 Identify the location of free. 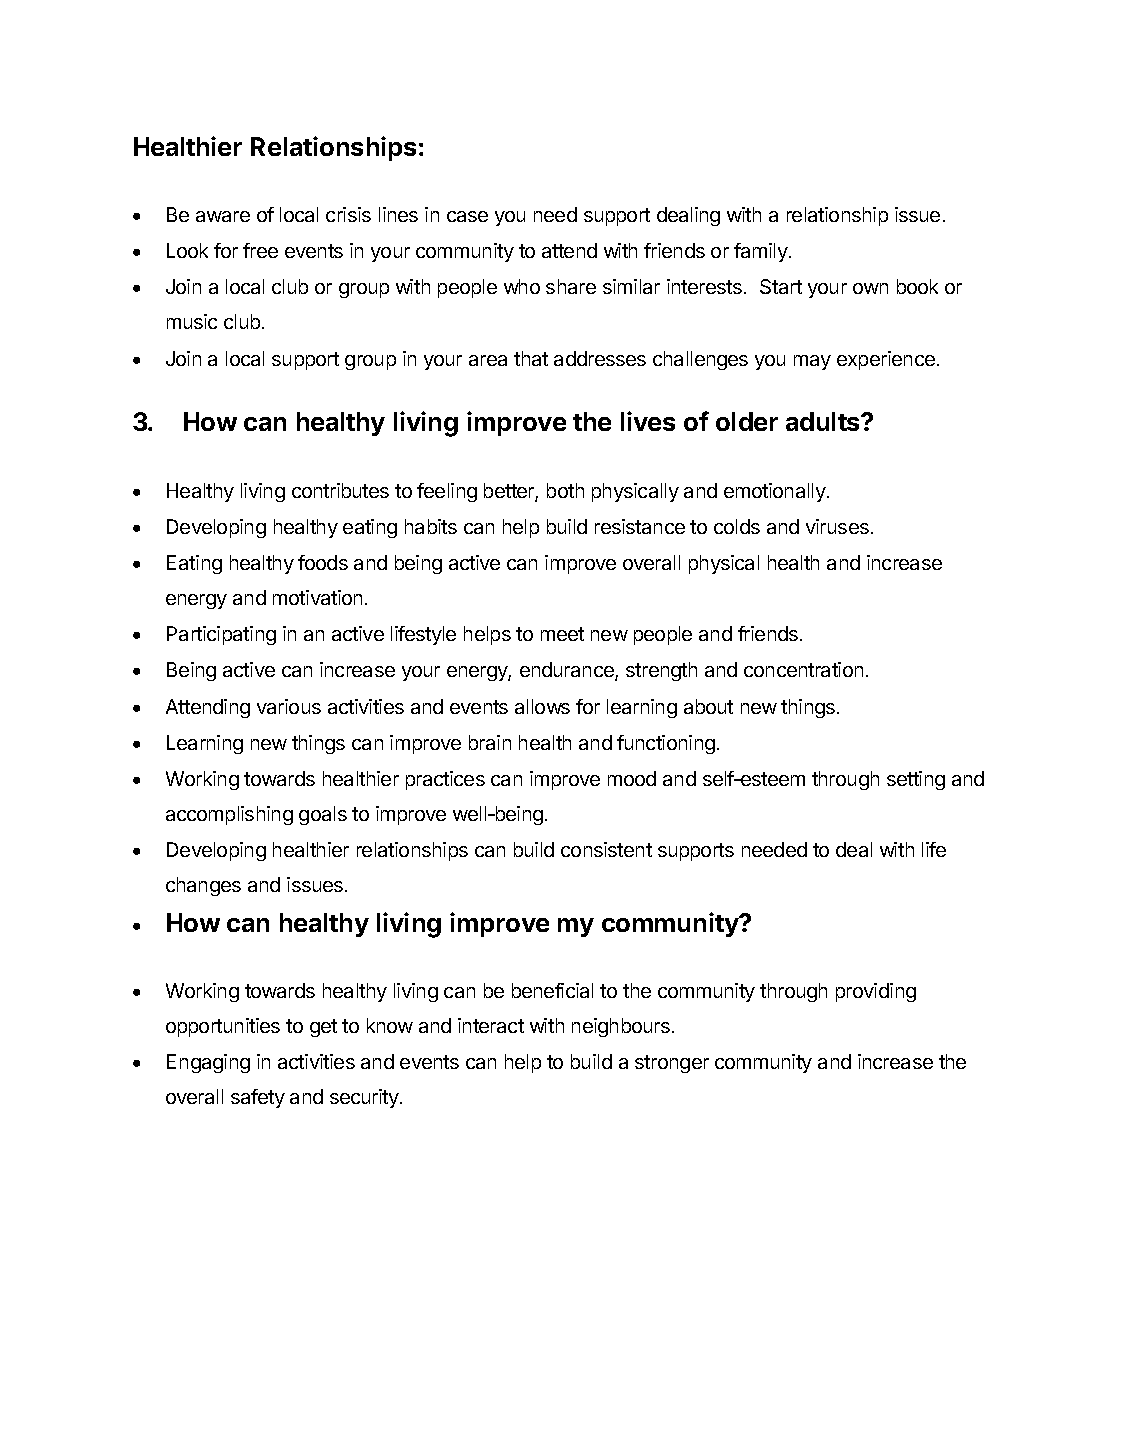
(260, 250).
